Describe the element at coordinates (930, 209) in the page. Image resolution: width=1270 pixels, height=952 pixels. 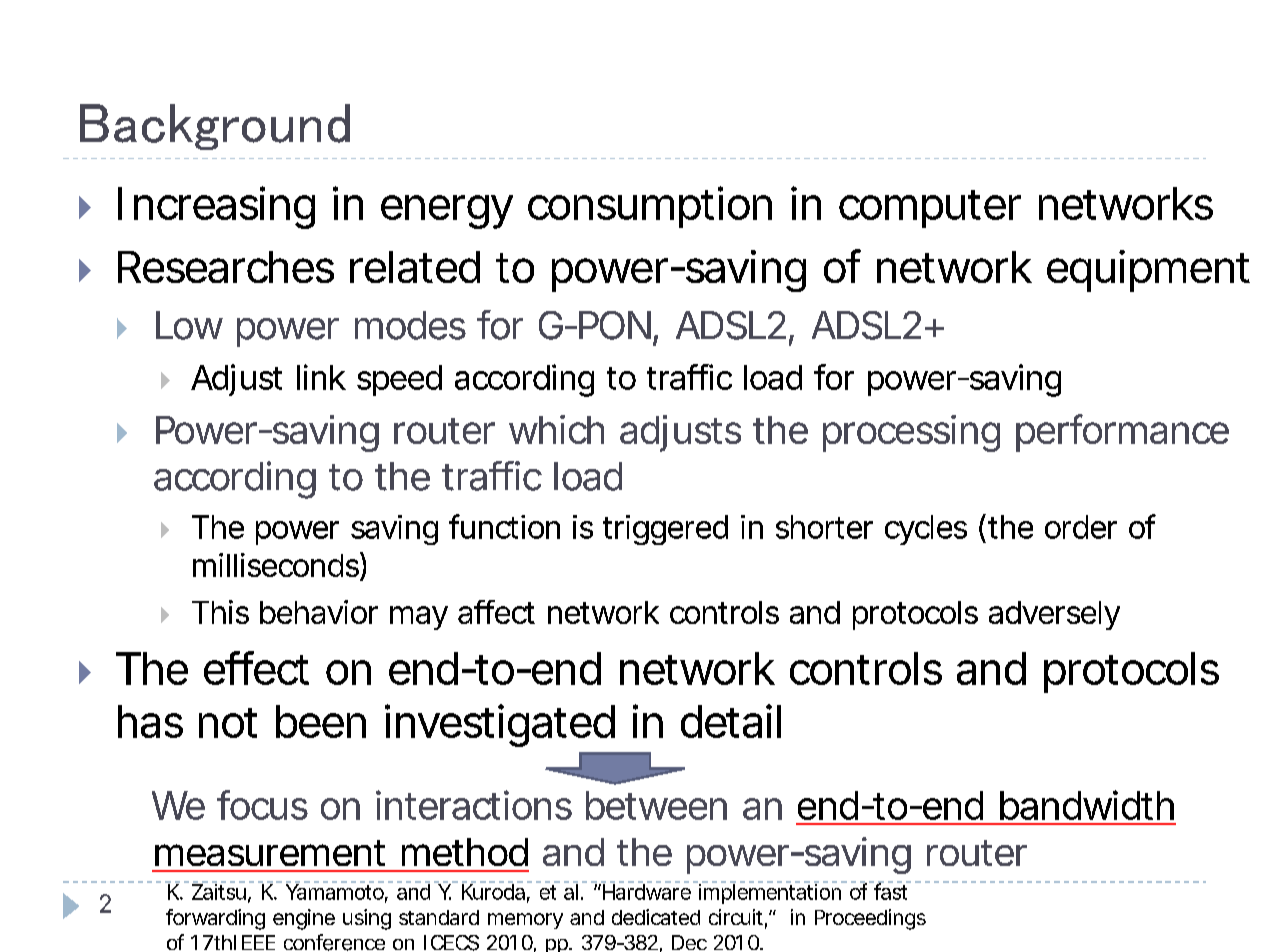
I see `computer` at that location.
